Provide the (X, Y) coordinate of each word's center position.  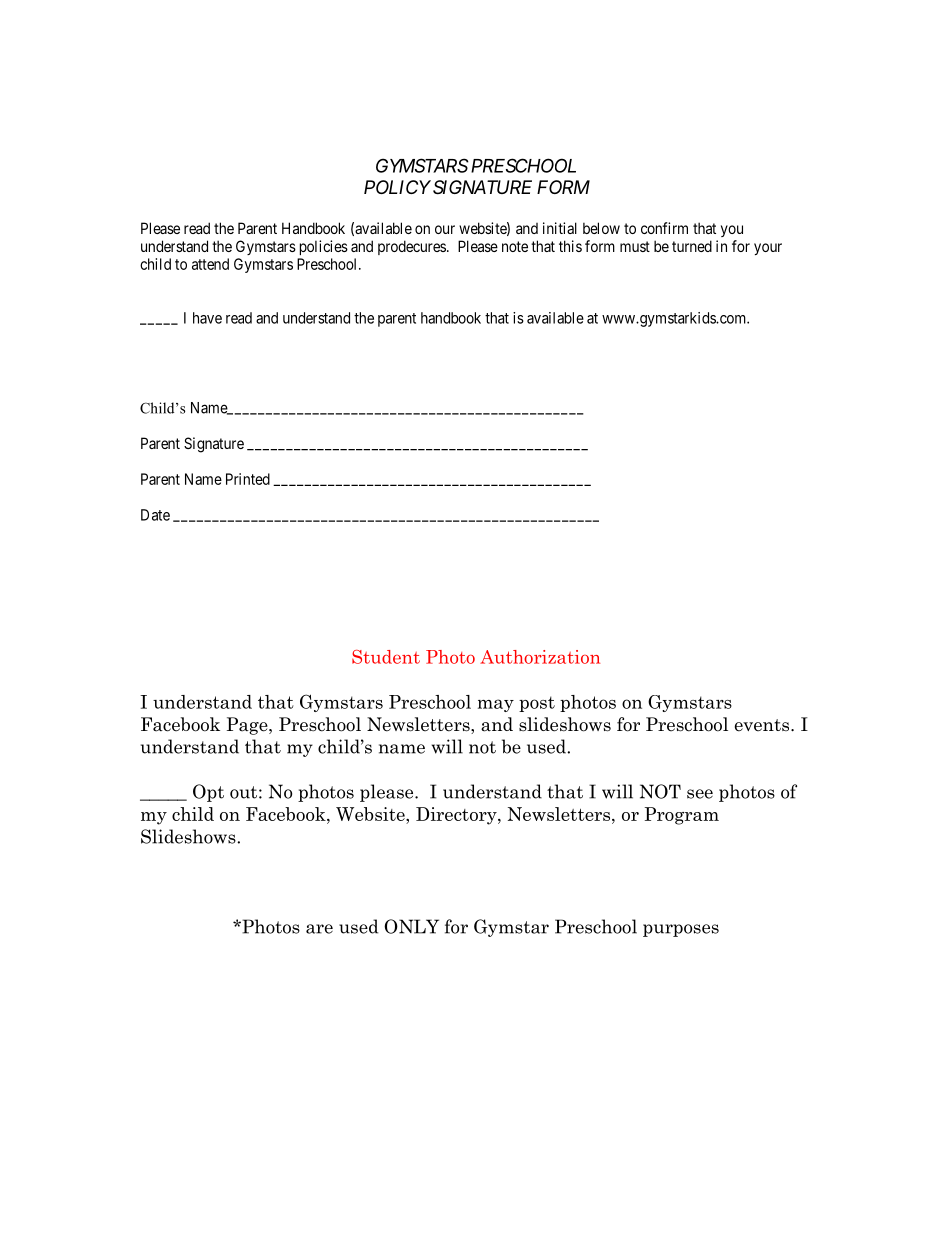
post (537, 704)
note (515, 246)
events (763, 725)
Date (155, 515)
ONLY (411, 926)
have (207, 318)
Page (248, 726)
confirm (664, 228)
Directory (457, 816)
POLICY (397, 187)
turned (692, 246)
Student (386, 657)
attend (210, 264)
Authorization (540, 657)
